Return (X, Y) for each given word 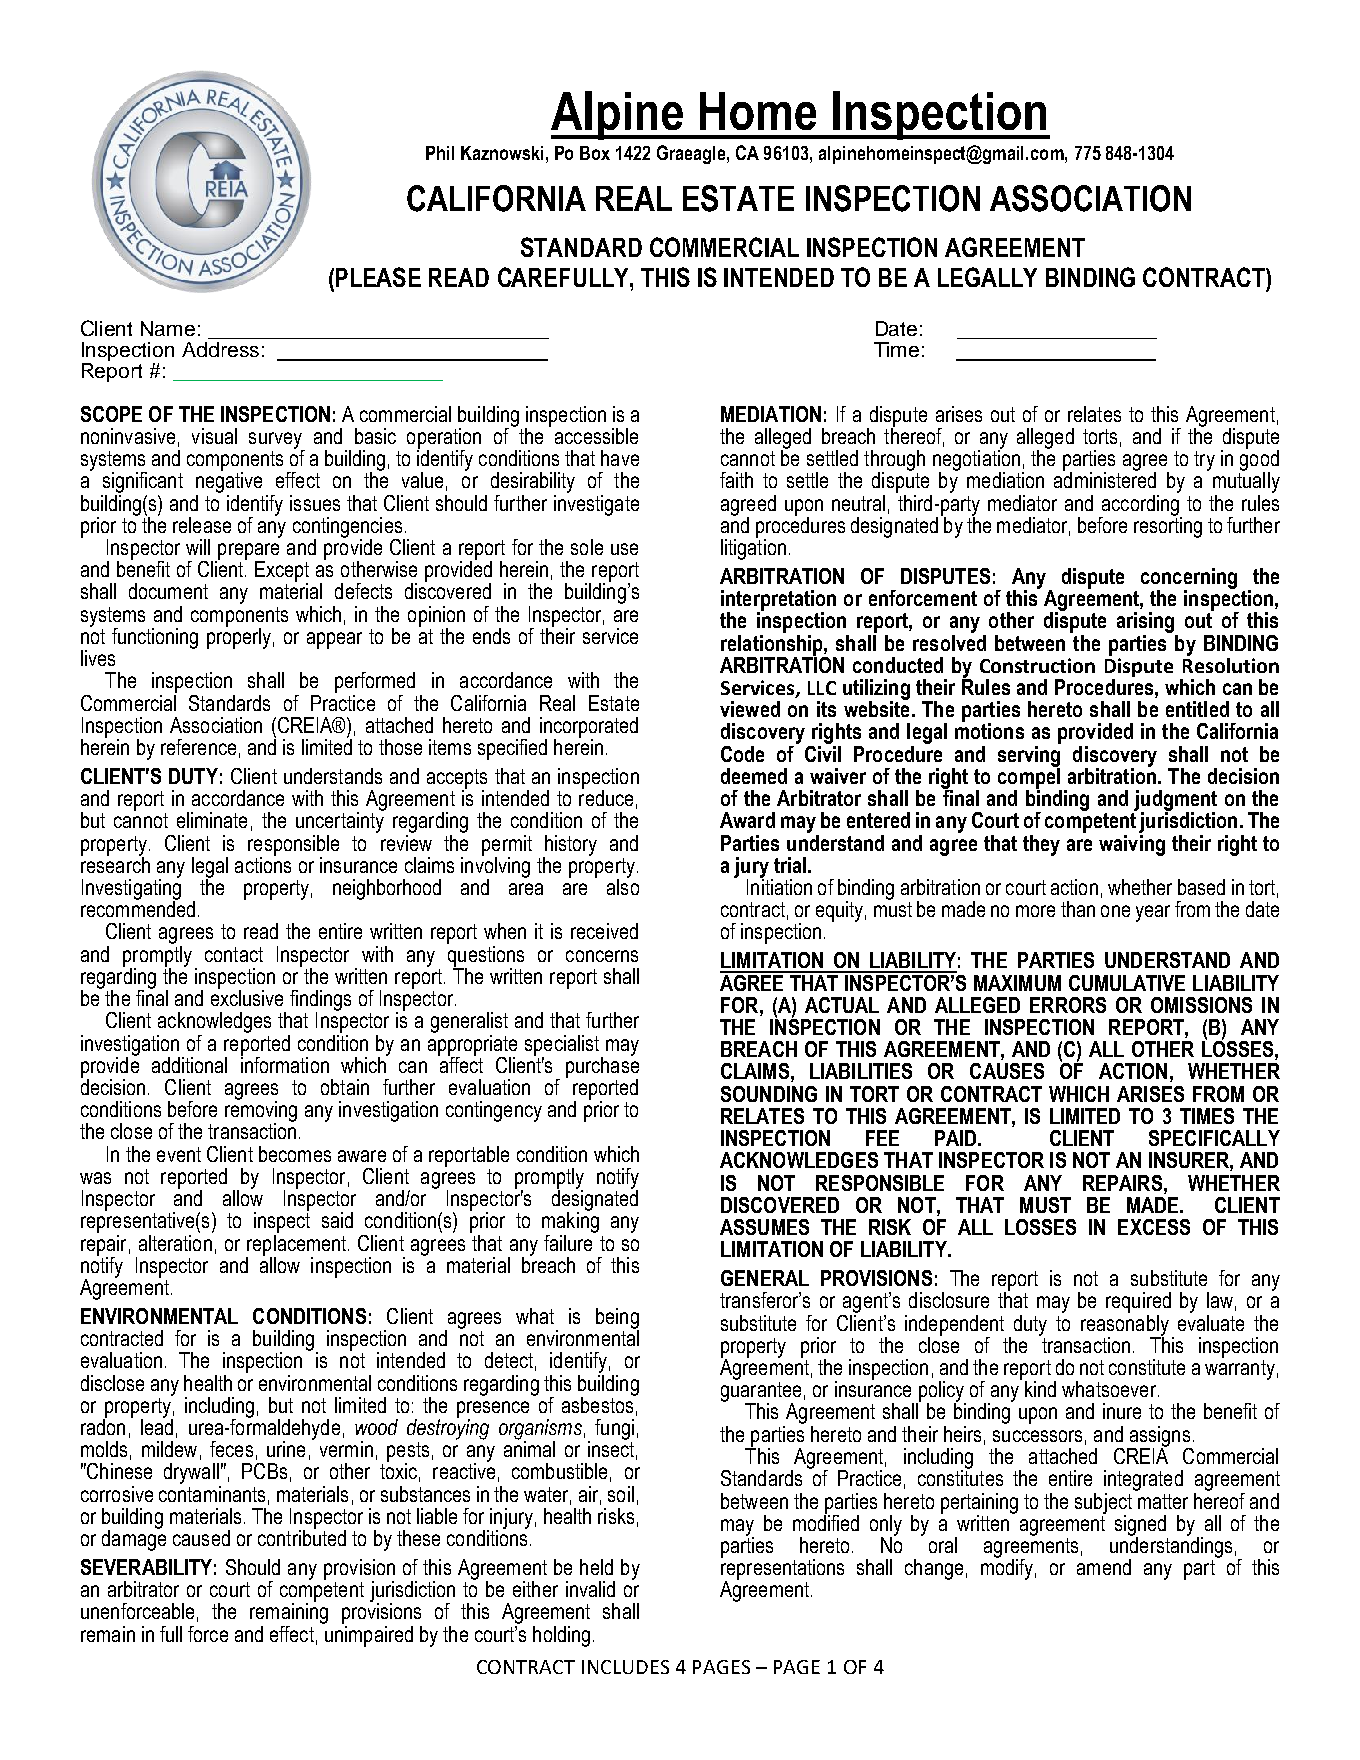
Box (595, 153)
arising (1145, 622)
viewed (750, 709)
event (179, 1154)
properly (240, 637)
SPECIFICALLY (1214, 1138)
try (1204, 461)
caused (201, 1538)
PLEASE (378, 277)
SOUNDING (769, 1094)
